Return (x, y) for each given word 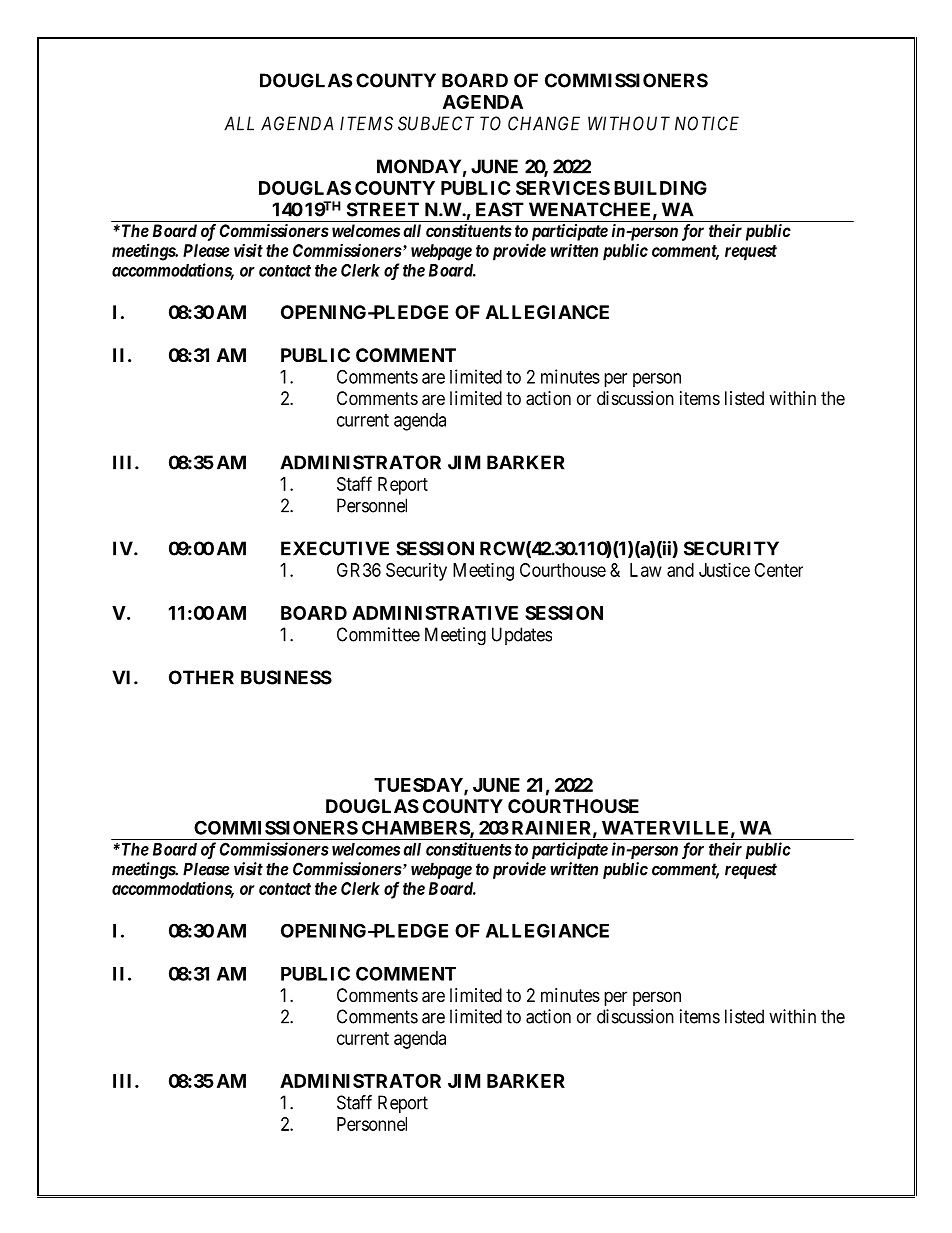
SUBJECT (436, 123)
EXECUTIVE (335, 548)
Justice (724, 570)
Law (646, 570)
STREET (383, 209)
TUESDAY (419, 786)
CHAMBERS (416, 829)
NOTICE (707, 123)
